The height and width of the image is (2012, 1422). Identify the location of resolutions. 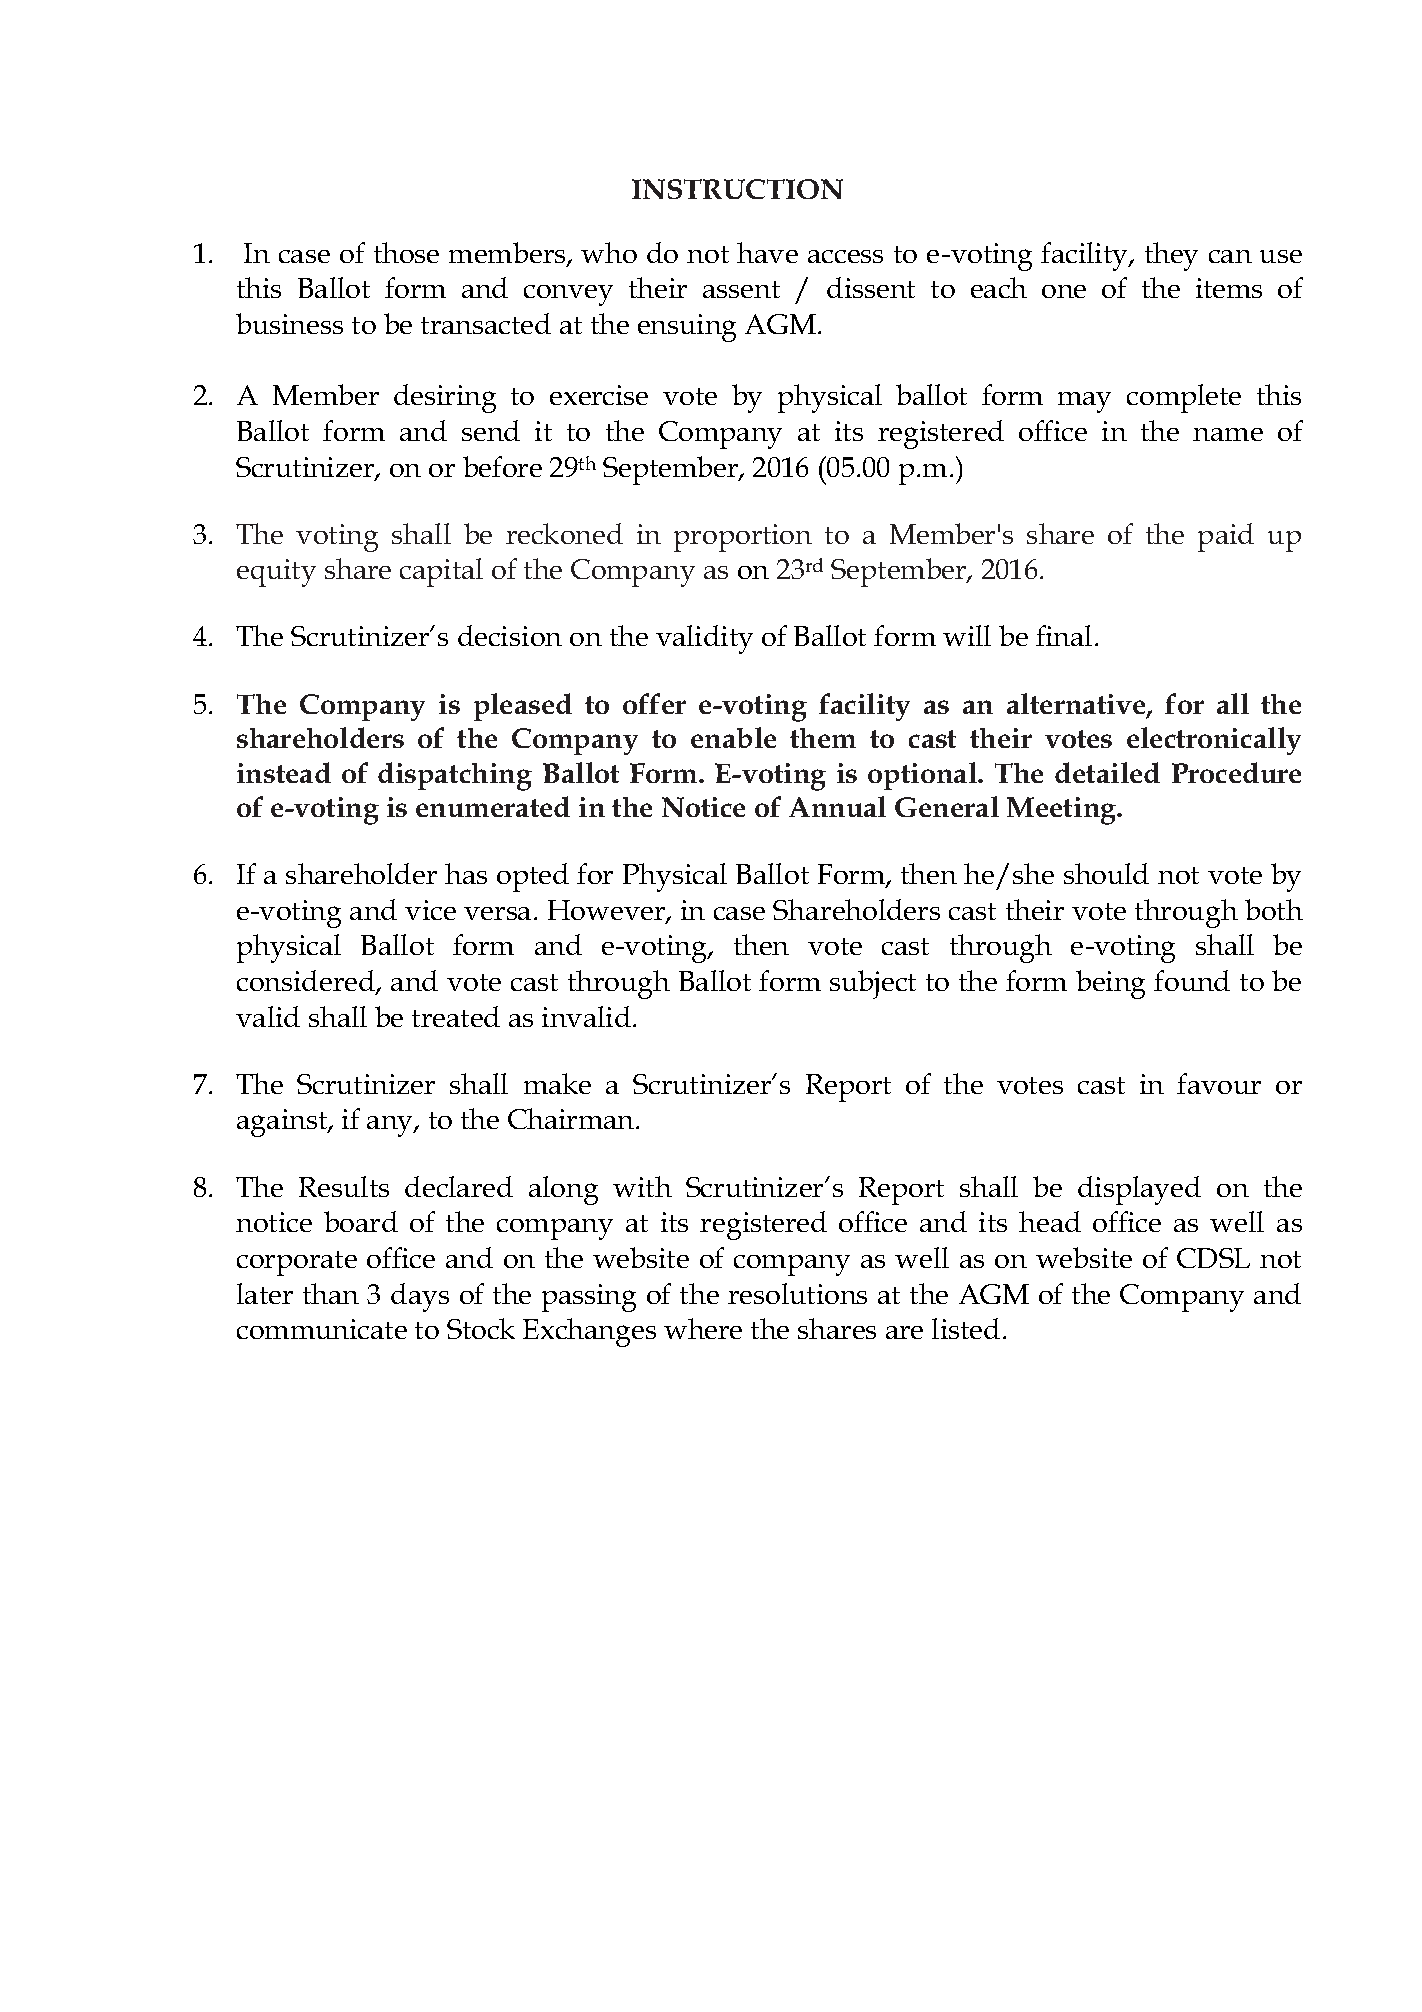
(797, 1293).
